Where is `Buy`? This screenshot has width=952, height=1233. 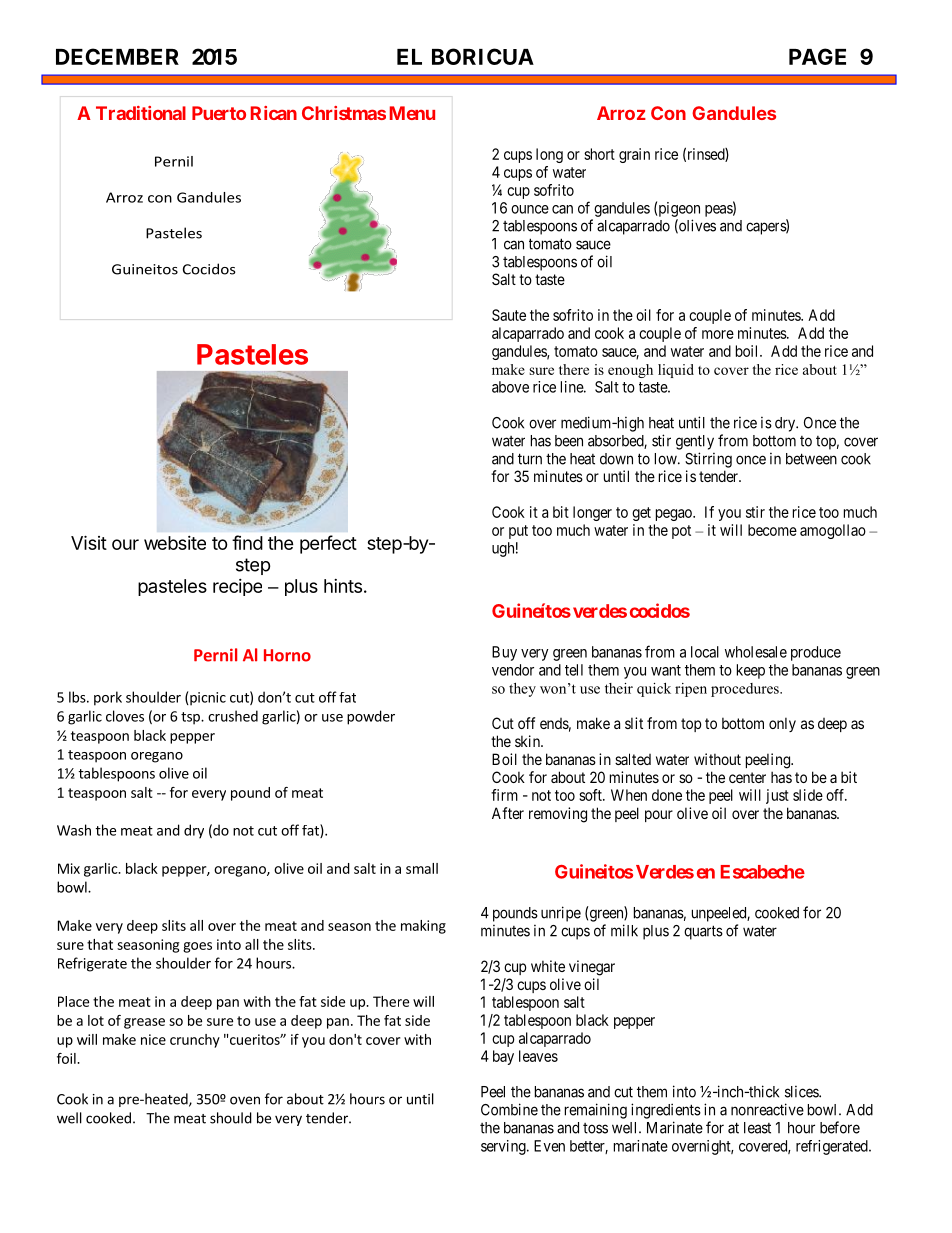
Buy is located at coordinates (504, 653).
